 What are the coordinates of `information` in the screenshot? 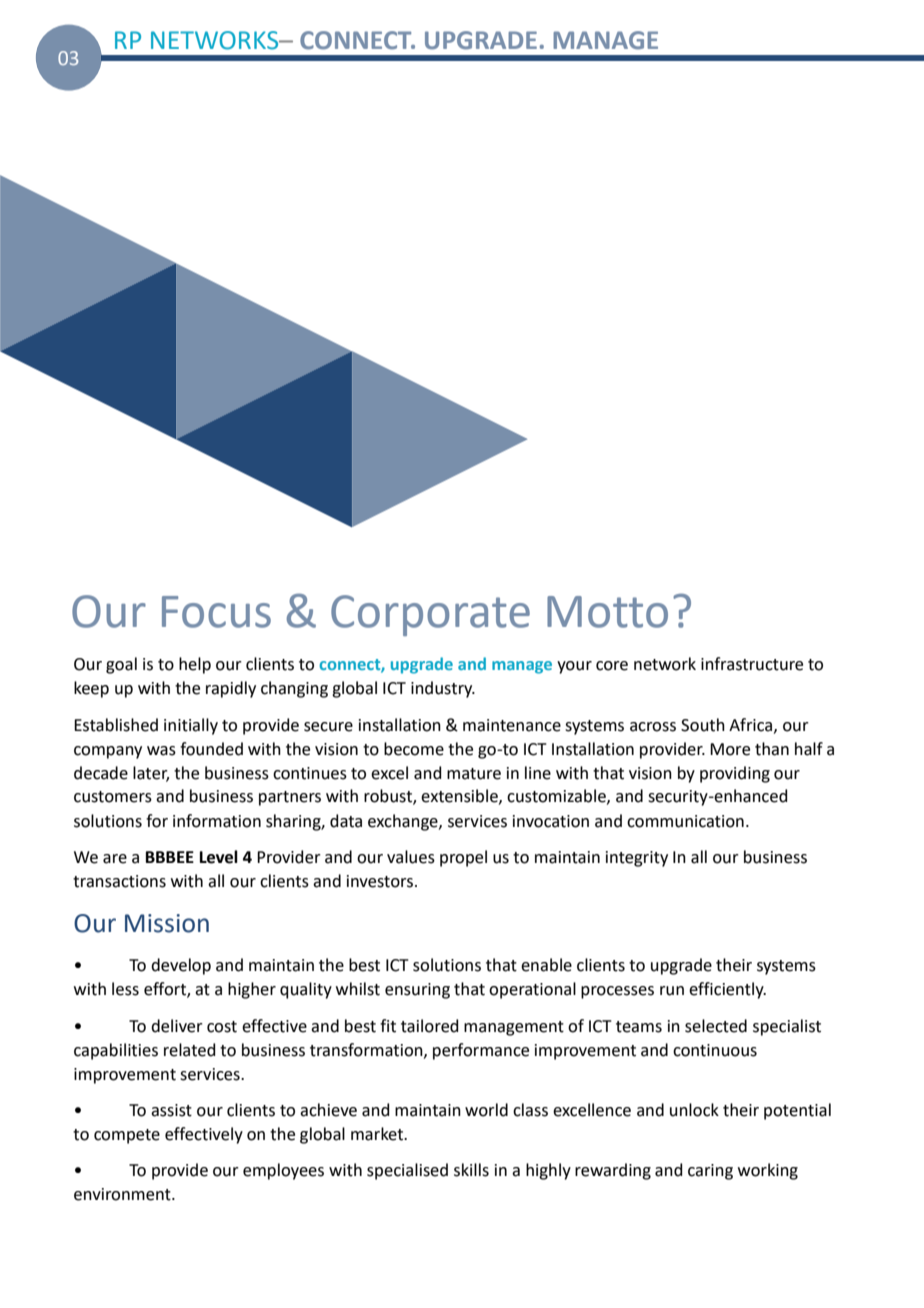 It's located at (217, 821).
